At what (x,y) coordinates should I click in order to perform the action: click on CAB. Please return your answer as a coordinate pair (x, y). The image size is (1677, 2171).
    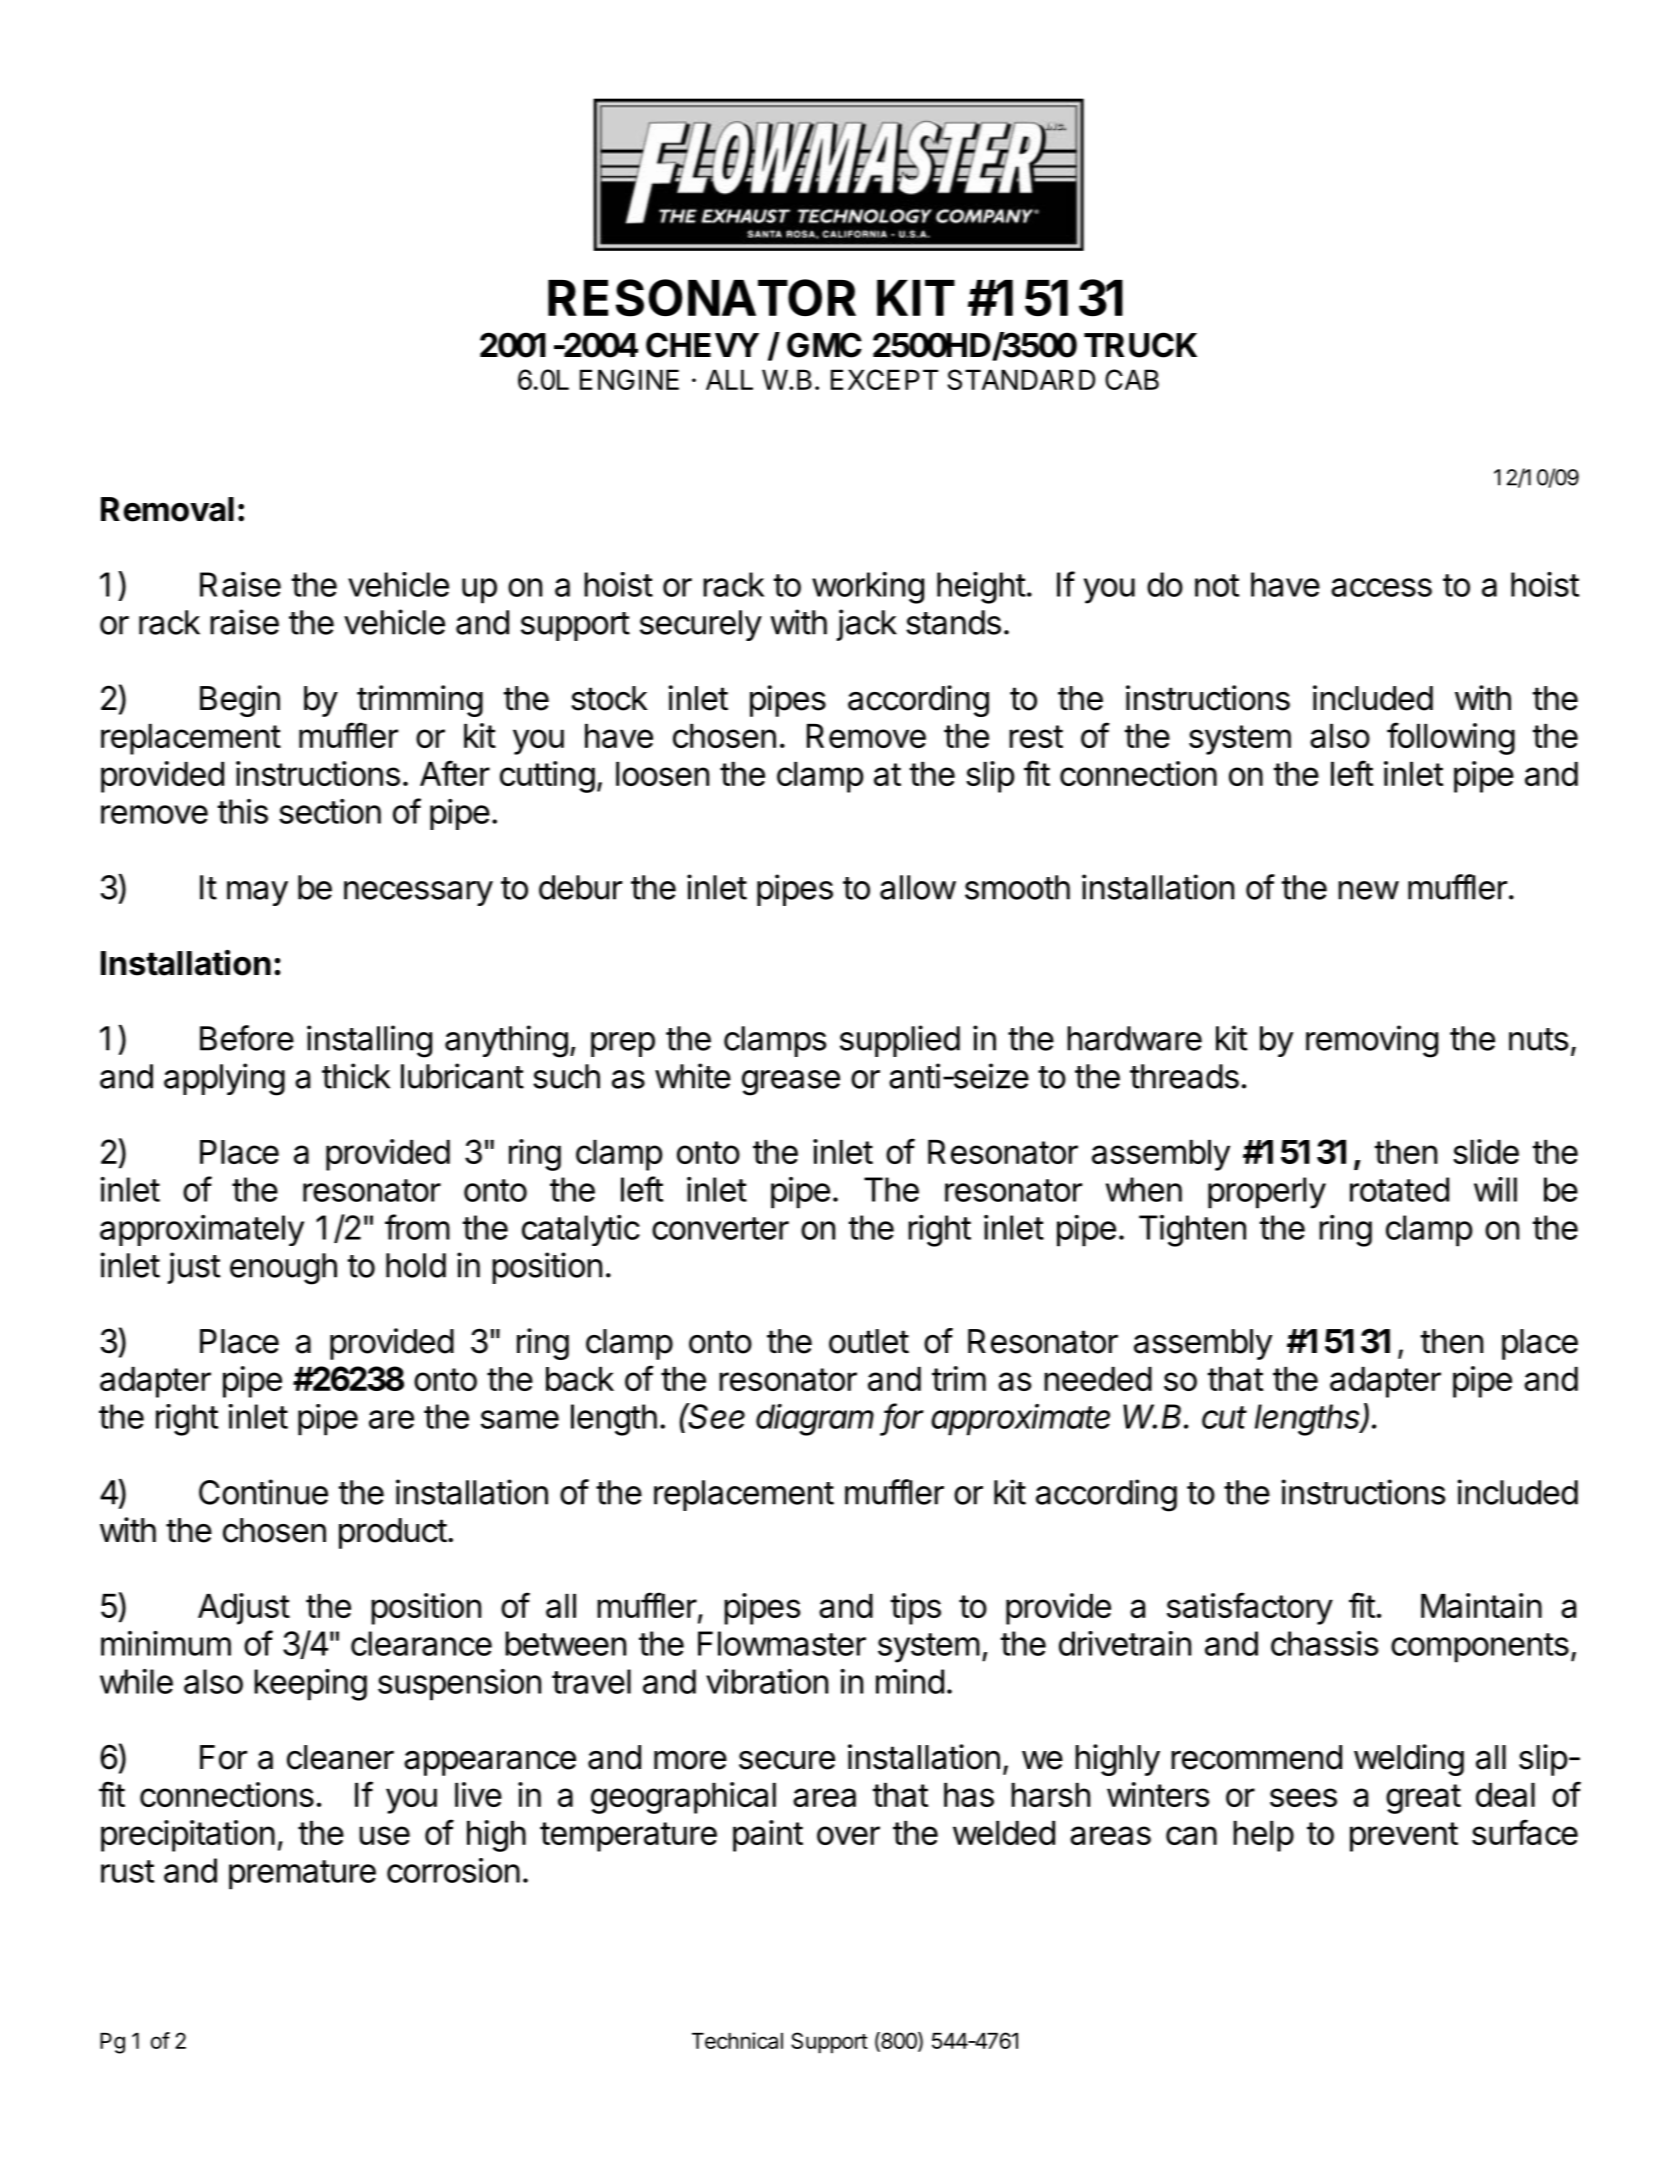
    Looking at the image, I should click on (1132, 379).
